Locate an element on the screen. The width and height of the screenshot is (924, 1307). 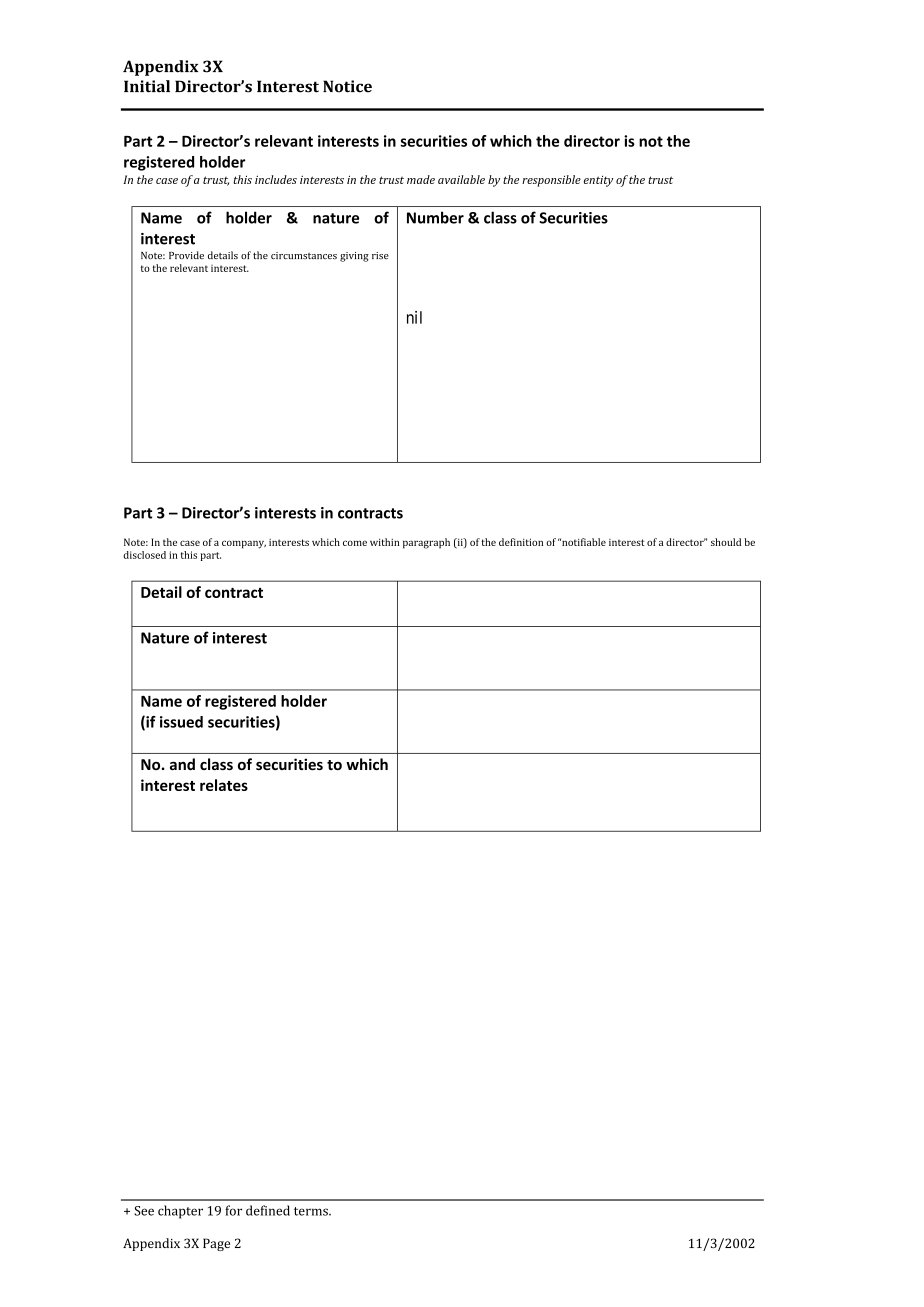
company is located at coordinates (244, 544).
